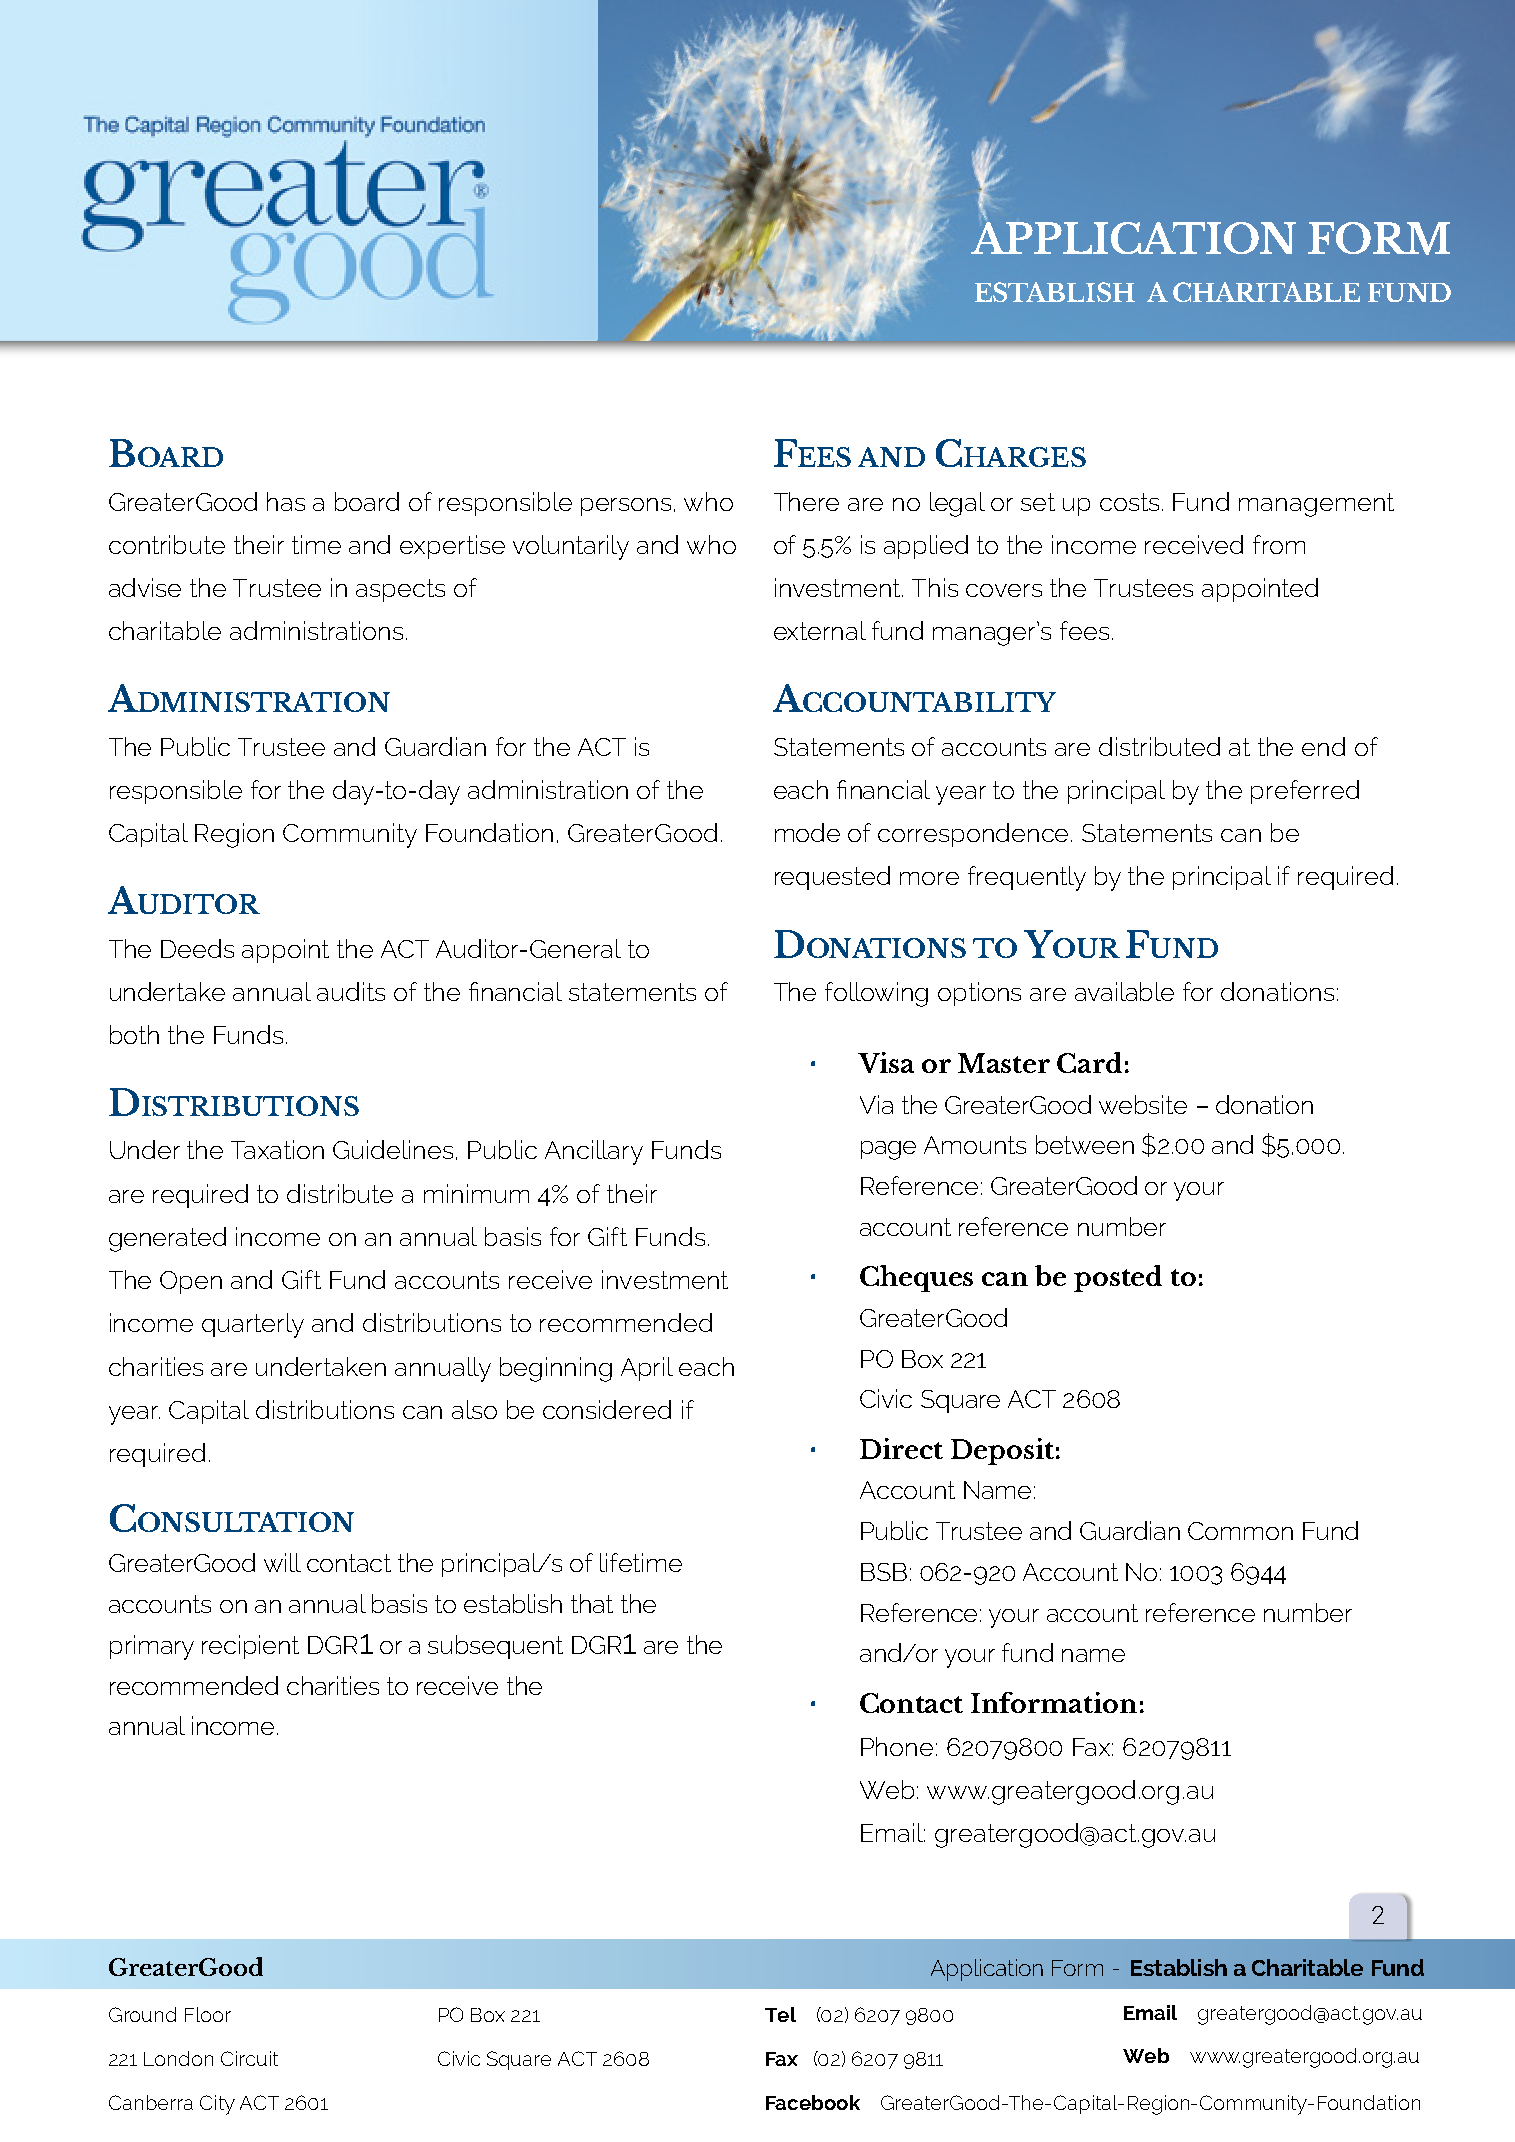 The width and height of the screenshot is (1515, 2142). What do you see at coordinates (1124, 991) in the screenshot?
I see `available` at bounding box center [1124, 991].
